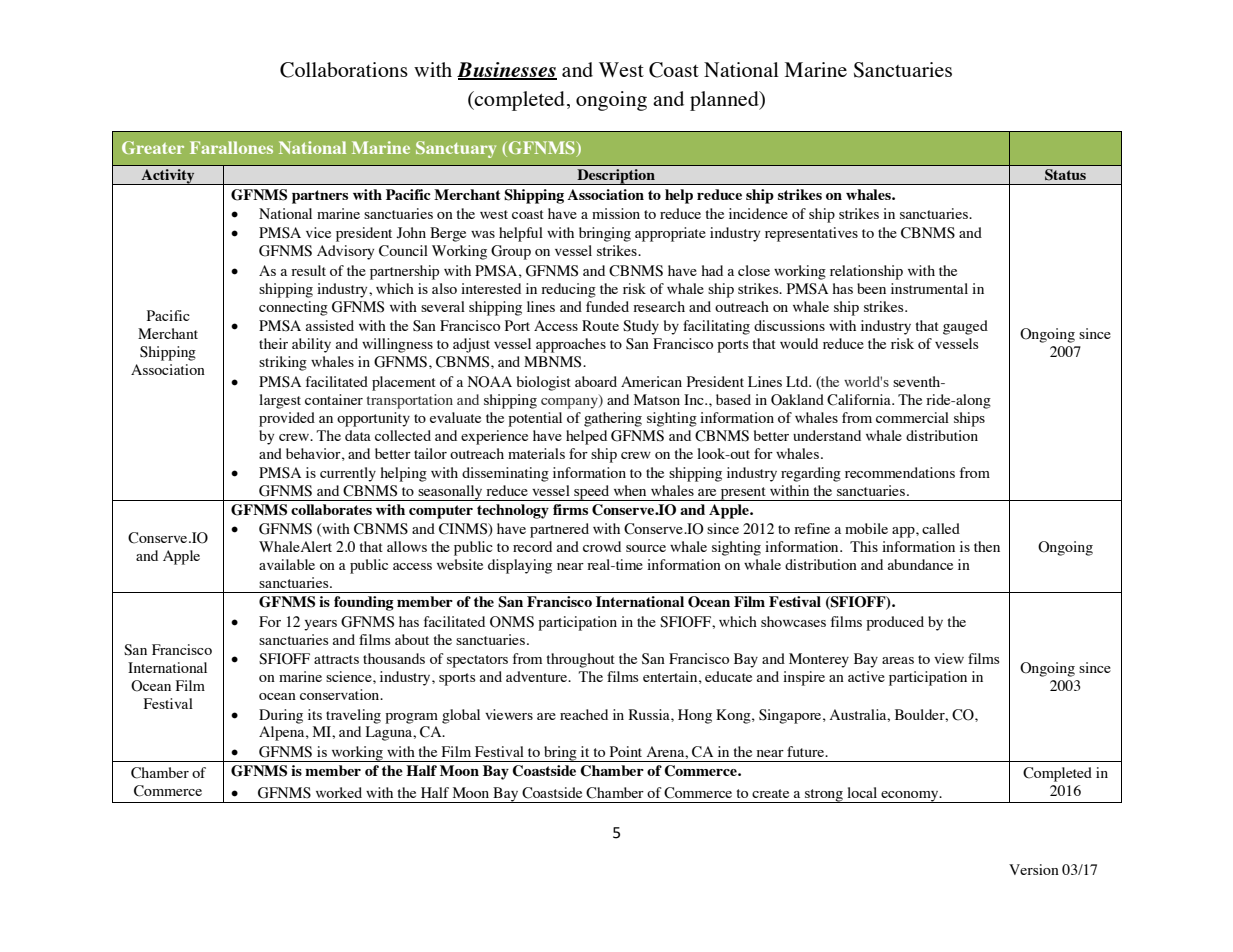  I want to click on recommendations, so click(900, 472).
